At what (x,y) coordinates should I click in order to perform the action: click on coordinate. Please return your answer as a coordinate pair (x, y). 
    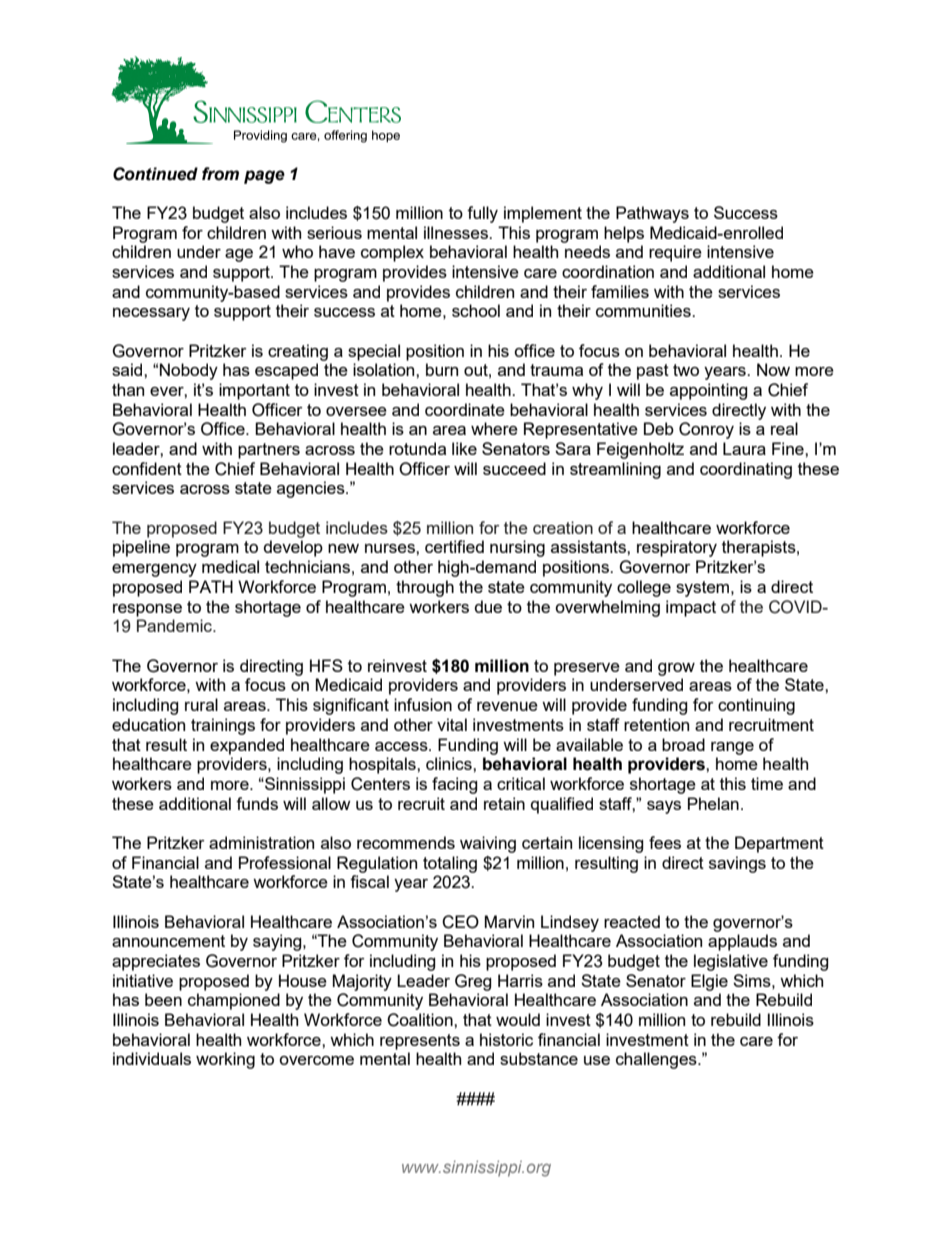
    Looking at the image, I should click on (465, 409).
